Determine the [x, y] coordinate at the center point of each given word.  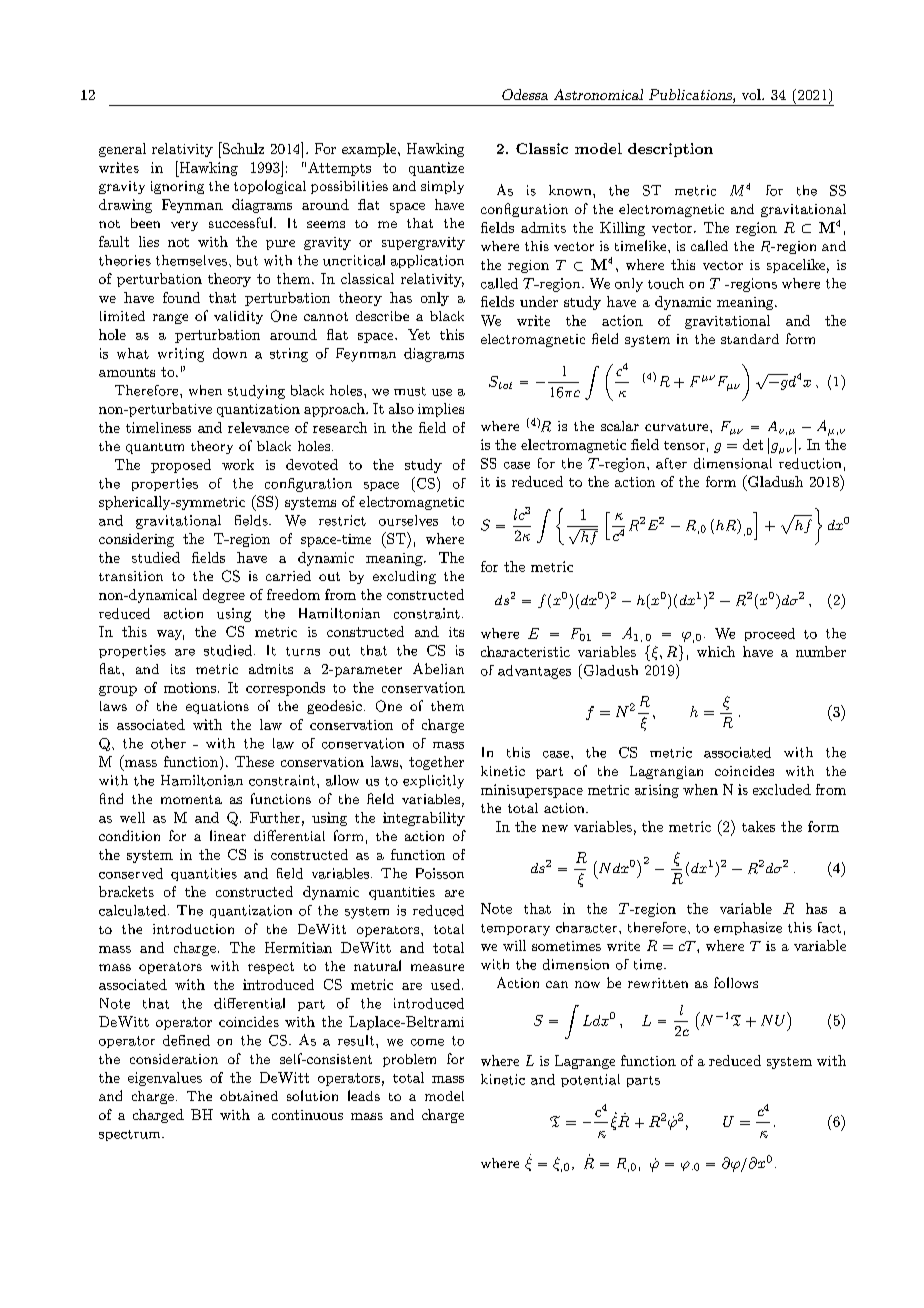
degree [224, 596]
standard [750, 339]
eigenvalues [165, 1079]
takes [758, 826]
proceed [770, 634]
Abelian [438, 668]
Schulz [242, 148]
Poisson [440, 873]
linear [228, 835]
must [410, 391]
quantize [436, 169]
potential [590, 1080]
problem [409, 1060]
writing [181, 355]
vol [752, 94]
